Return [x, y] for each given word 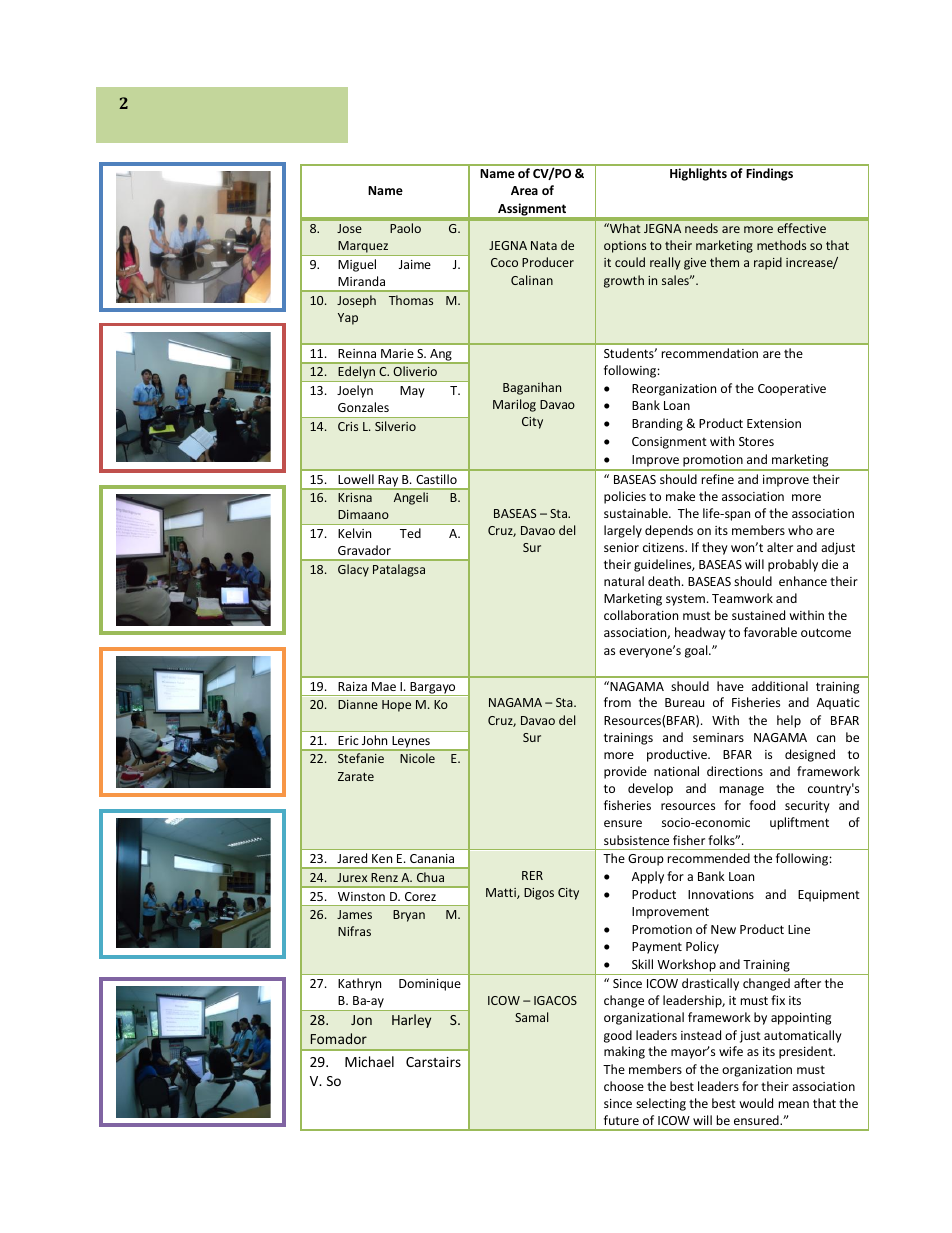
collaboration [641, 615]
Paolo [406, 228]
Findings [769, 174]
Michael [369, 1061]
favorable [770, 632]
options [625, 247]
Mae [384, 686]
